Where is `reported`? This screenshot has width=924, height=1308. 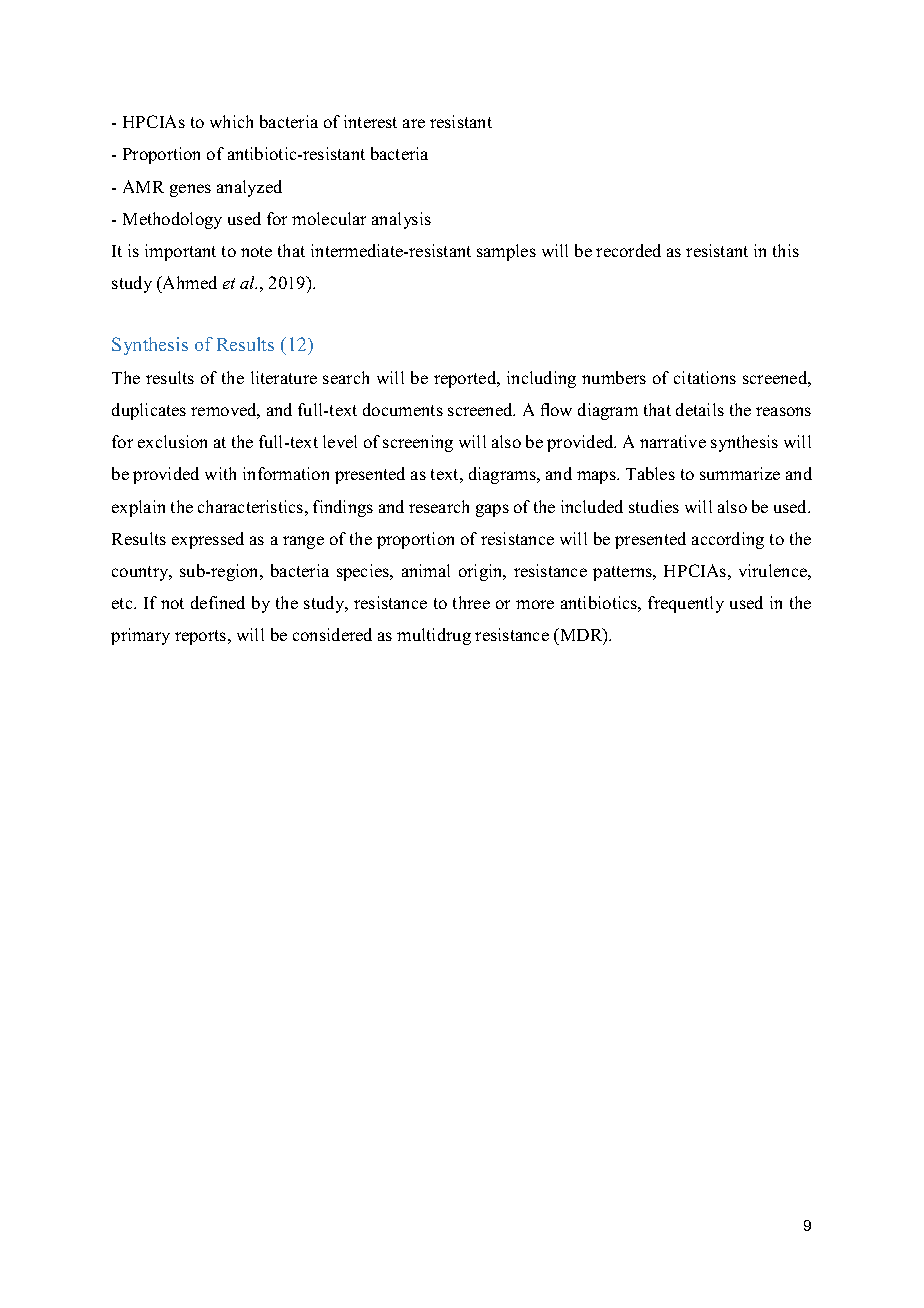 reported is located at coordinates (466, 379).
